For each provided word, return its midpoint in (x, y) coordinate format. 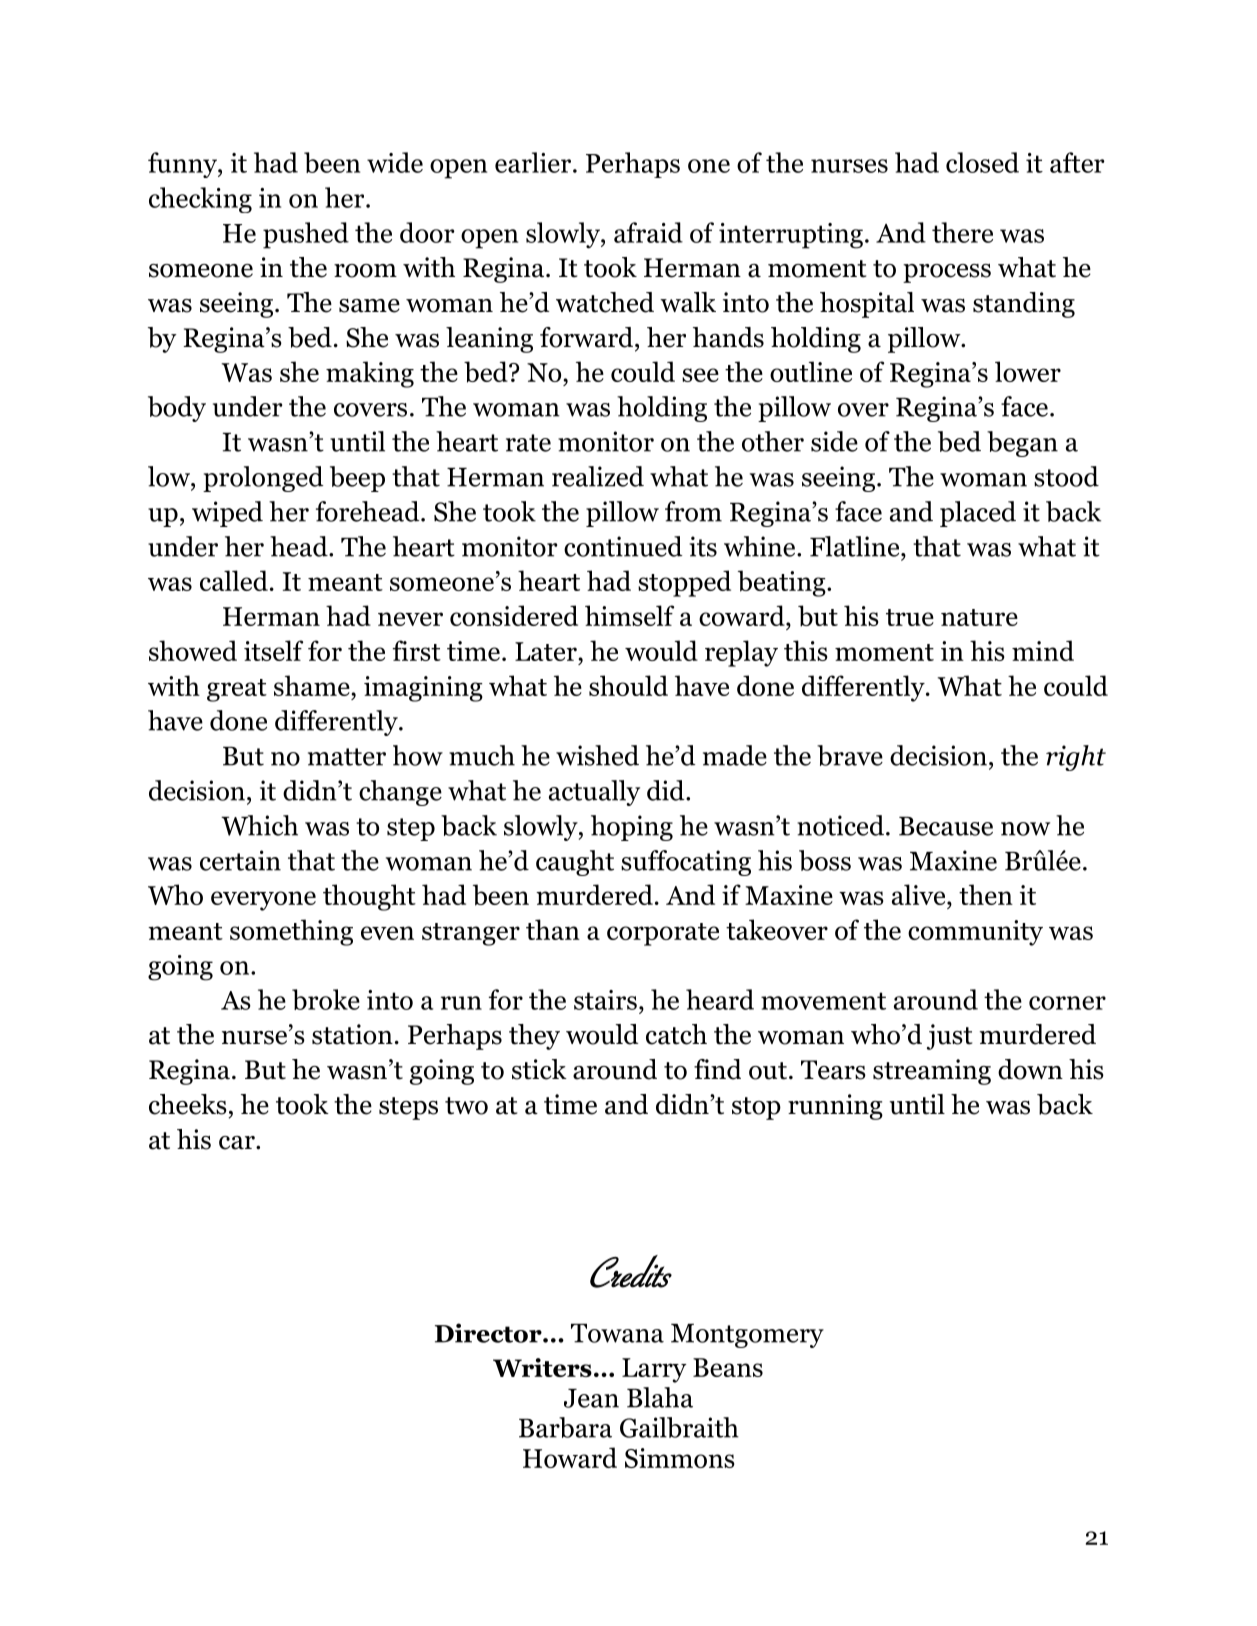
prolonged (263, 479)
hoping (632, 828)
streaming (932, 1072)
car (238, 1143)
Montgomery (747, 1336)
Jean (591, 1398)
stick (539, 1069)
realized (598, 476)
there (962, 232)
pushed (306, 235)
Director (489, 1333)
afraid (648, 232)
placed (978, 514)
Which (259, 825)
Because (946, 826)
